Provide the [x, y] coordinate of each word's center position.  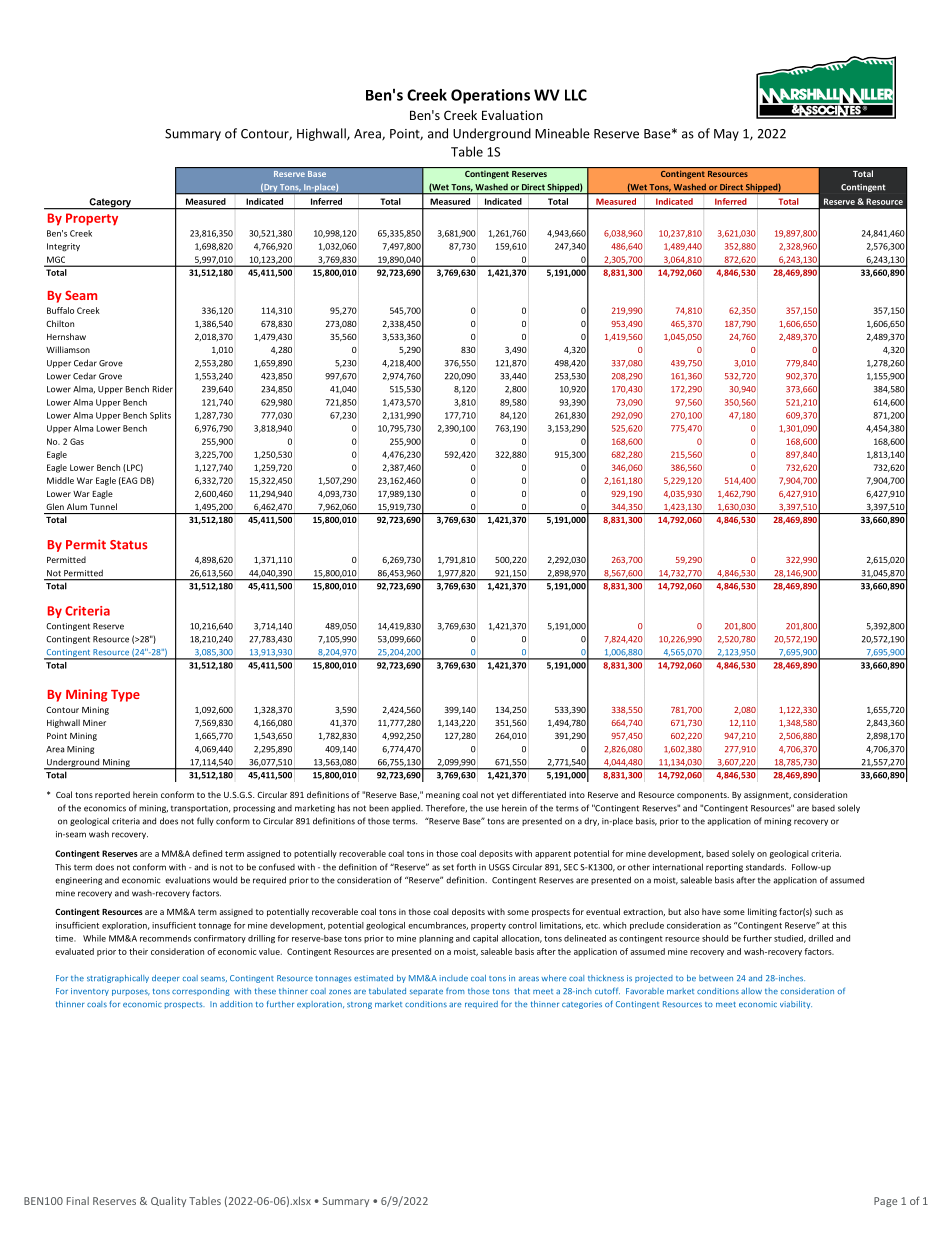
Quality [168, 1201]
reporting [724, 868]
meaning [443, 796]
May [726, 135]
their [138, 951]
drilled [820, 938]
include [454, 978]
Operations [490, 96]
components [703, 796]
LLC [576, 95]
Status [129, 545]
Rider [163, 389]
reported [112, 795]
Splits [160, 416]
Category [110, 204]
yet [503, 796]
